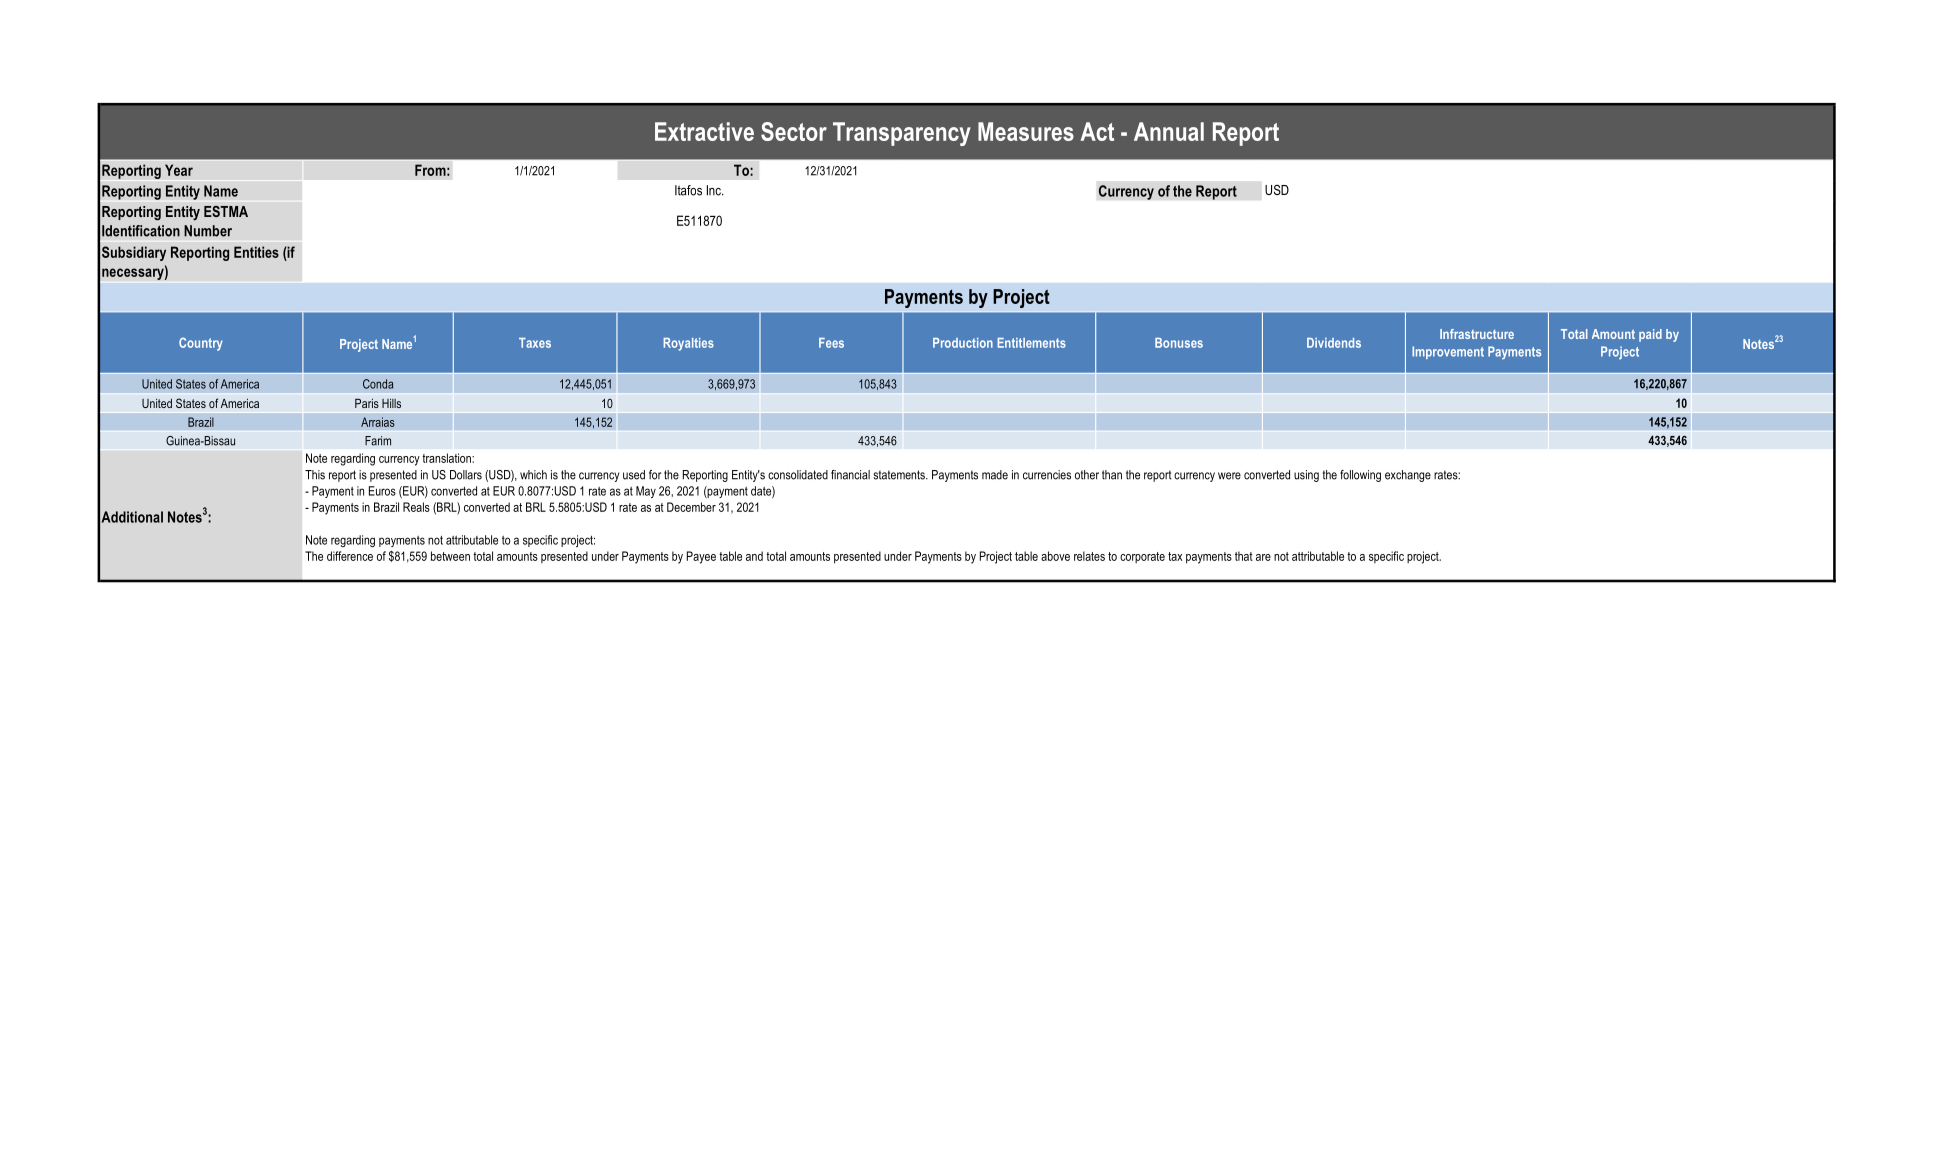 This page has width=1934, height=1174. Describe the element at coordinates (1169, 131) in the page. I see `Annual` at that location.
